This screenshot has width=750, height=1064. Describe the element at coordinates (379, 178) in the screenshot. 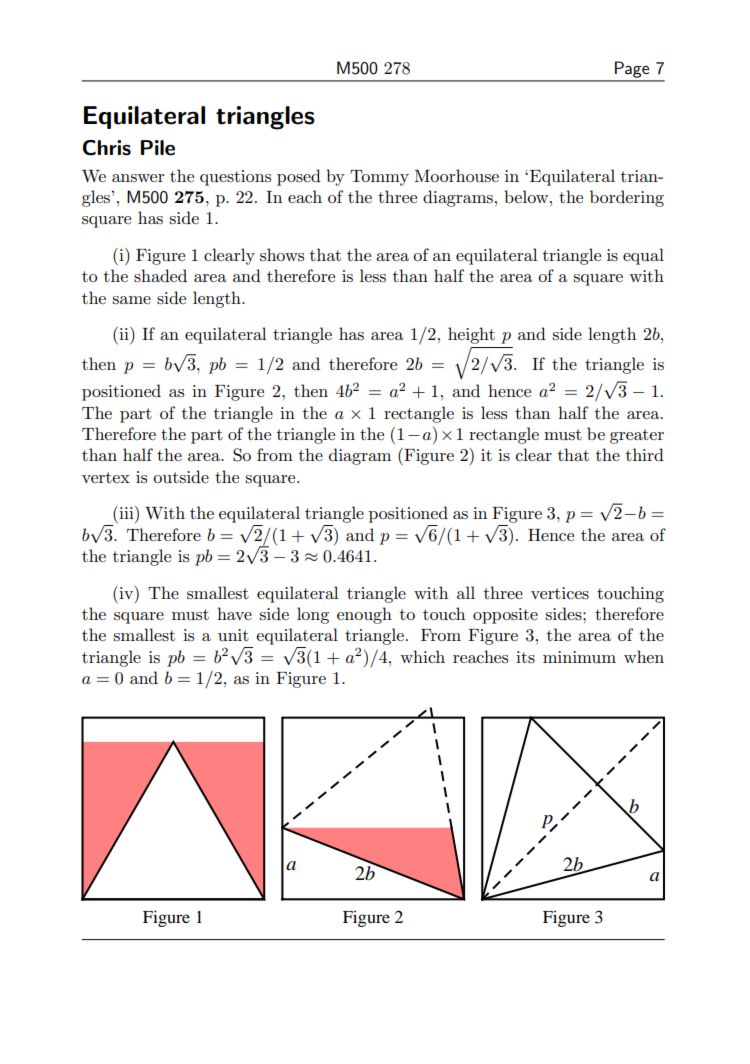

I see `Tommy` at that location.
